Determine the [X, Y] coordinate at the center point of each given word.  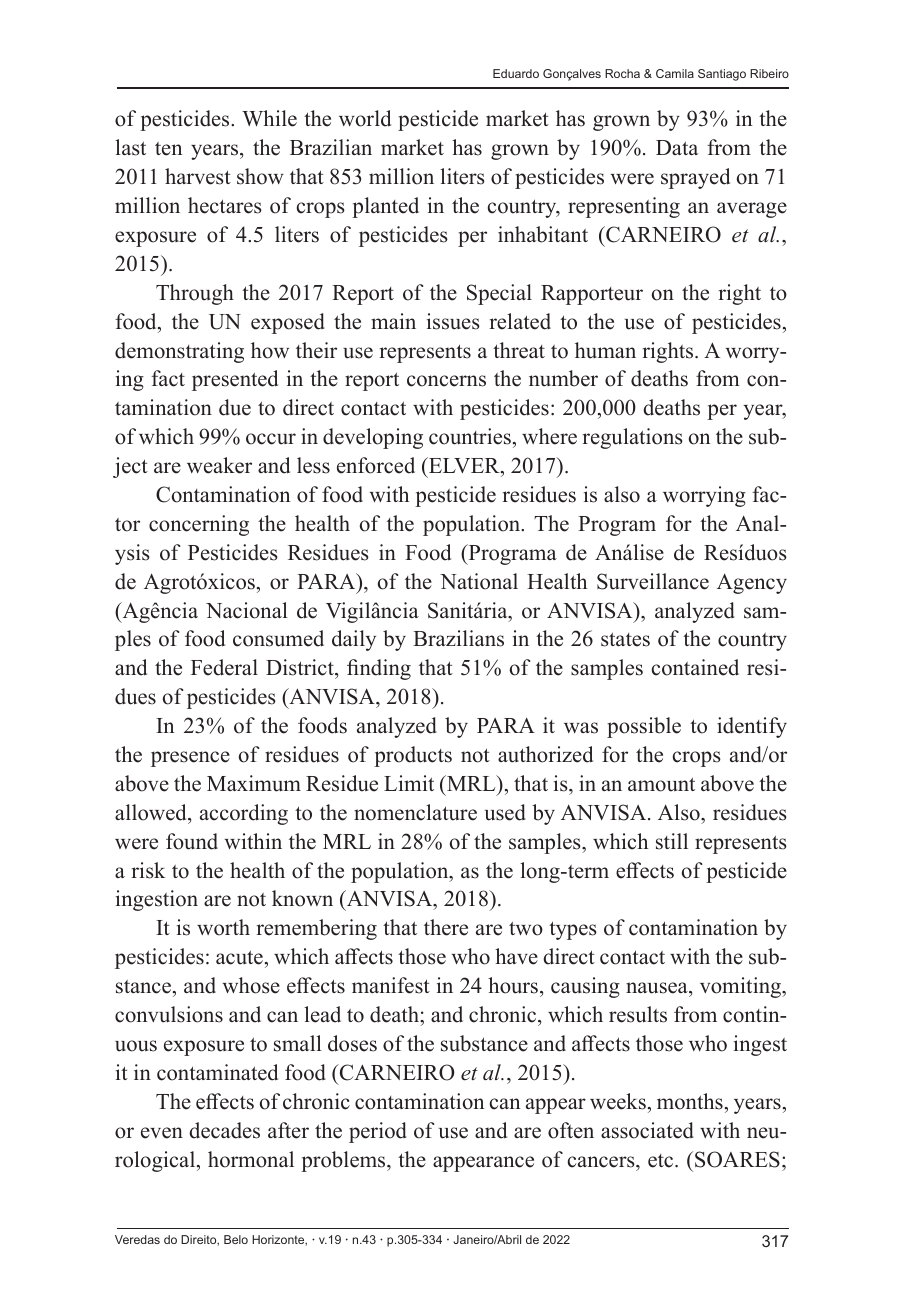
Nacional [247, 610]
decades [224, 1130]
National [479, 581]
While [269, 118]
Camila [675, 73]
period [378, 1132]
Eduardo [516, 73]
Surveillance [653, 581]
